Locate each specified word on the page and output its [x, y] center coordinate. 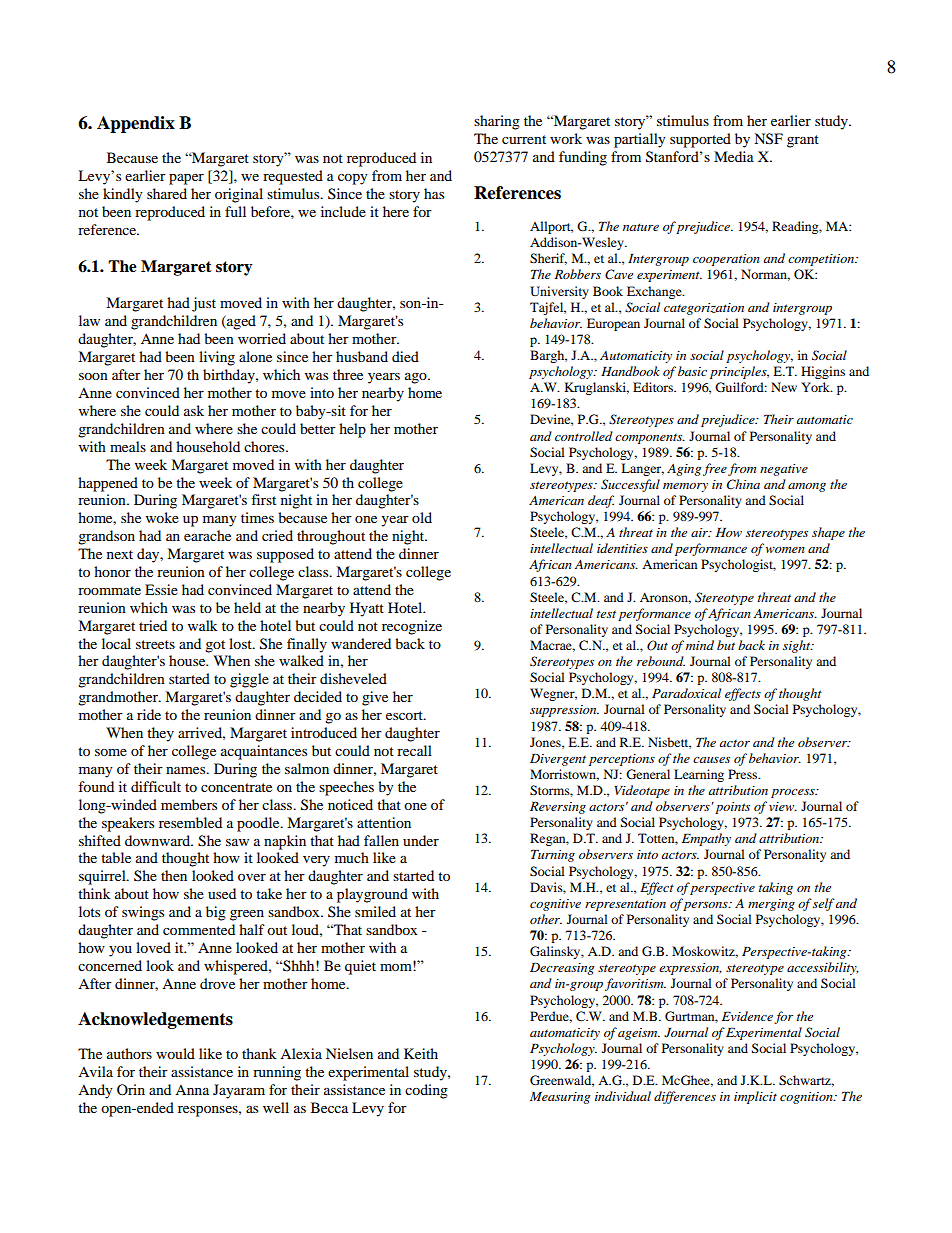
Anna [192, 1090]
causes [711, 760]
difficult [156, 786]
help [352, 430]
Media [734, 156]
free [715, 469]
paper [186, 179]
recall [414, 750]
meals [128, 446]
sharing [497, 122]
